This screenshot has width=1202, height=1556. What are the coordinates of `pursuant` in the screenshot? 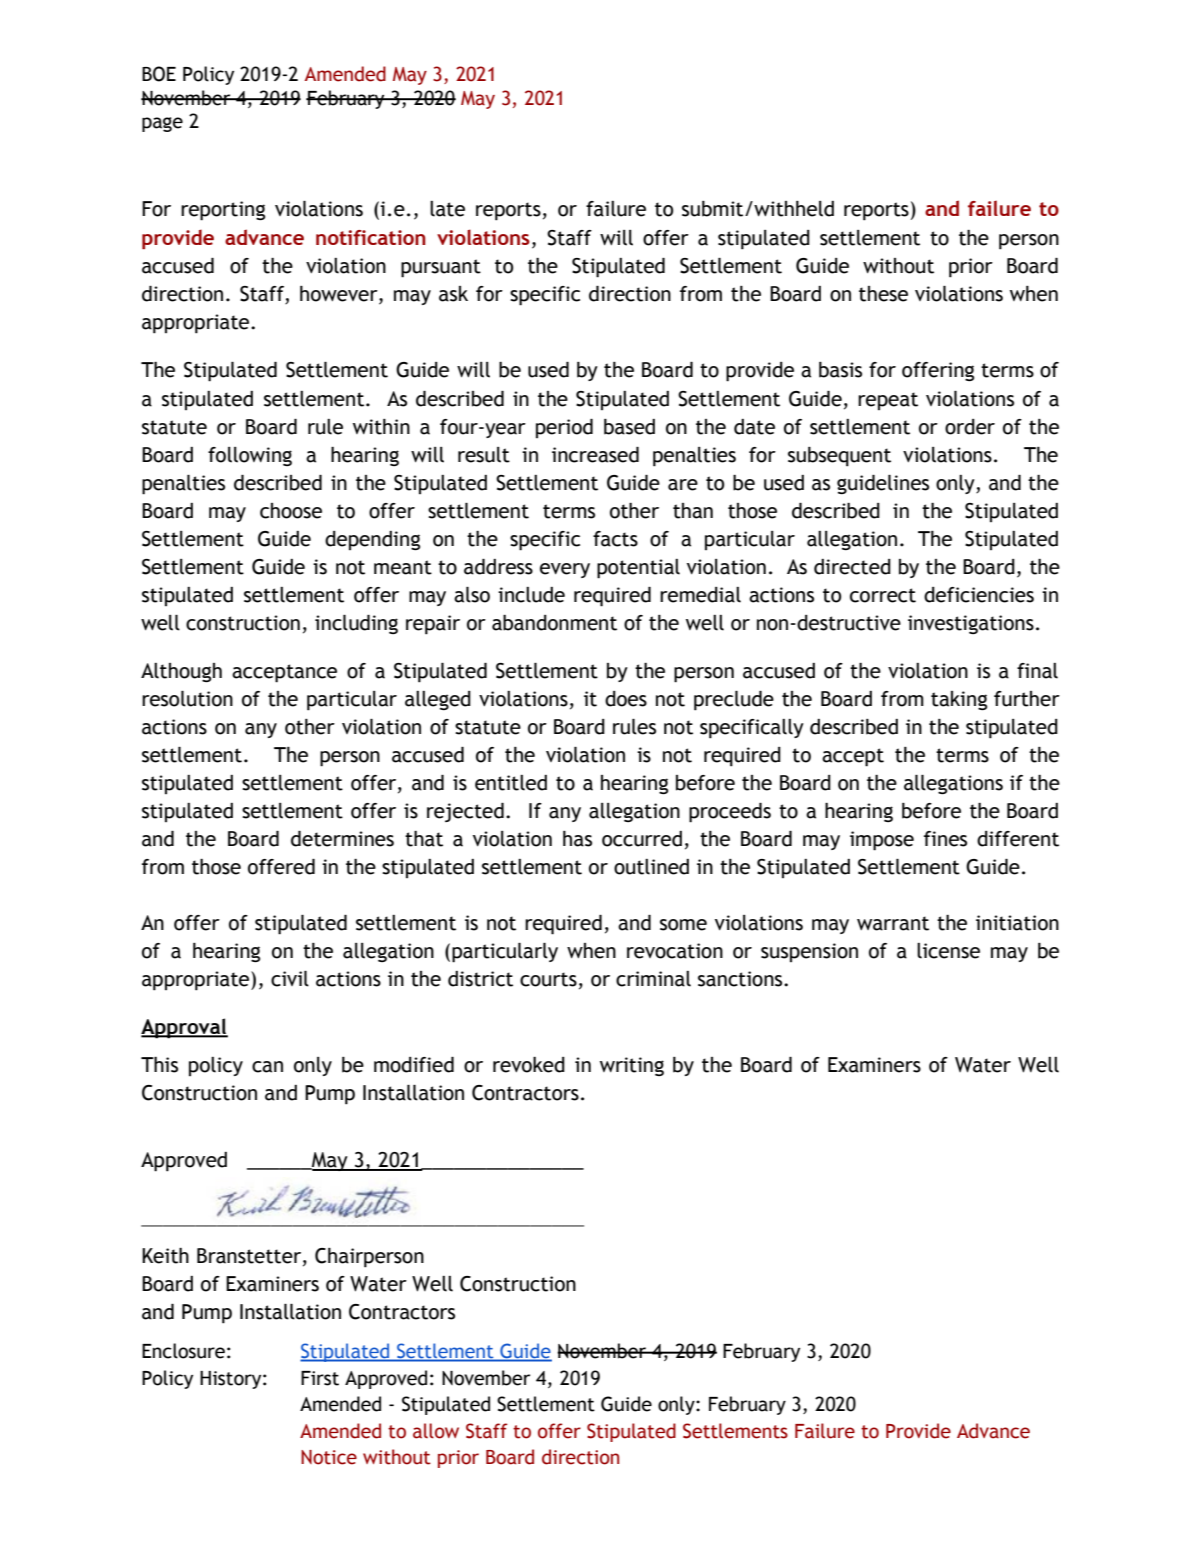 It's located at (441, 268).
